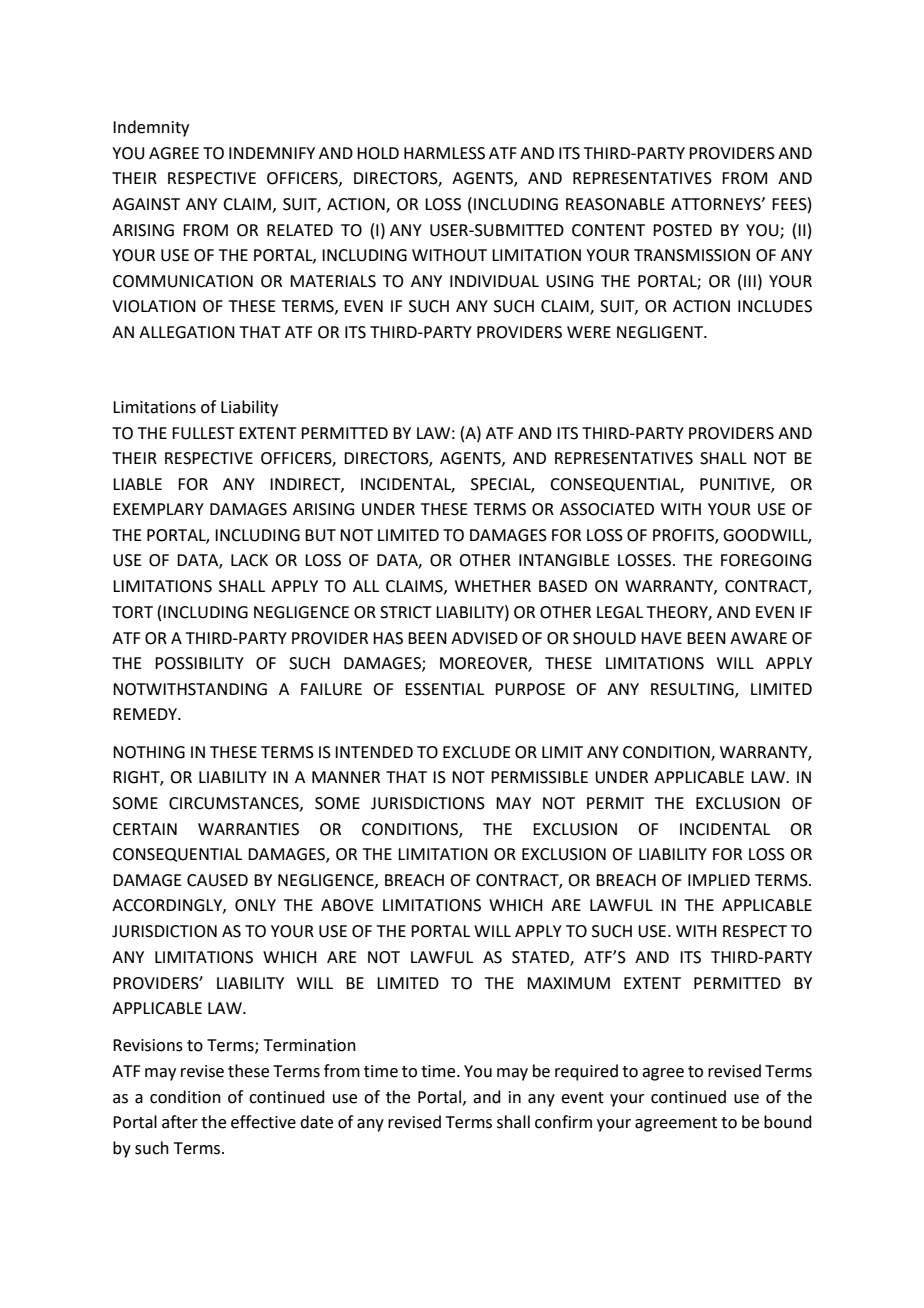 The width and height of the screenshot is (924, 1308). I want to click on confirm, so click(563, 1122).
